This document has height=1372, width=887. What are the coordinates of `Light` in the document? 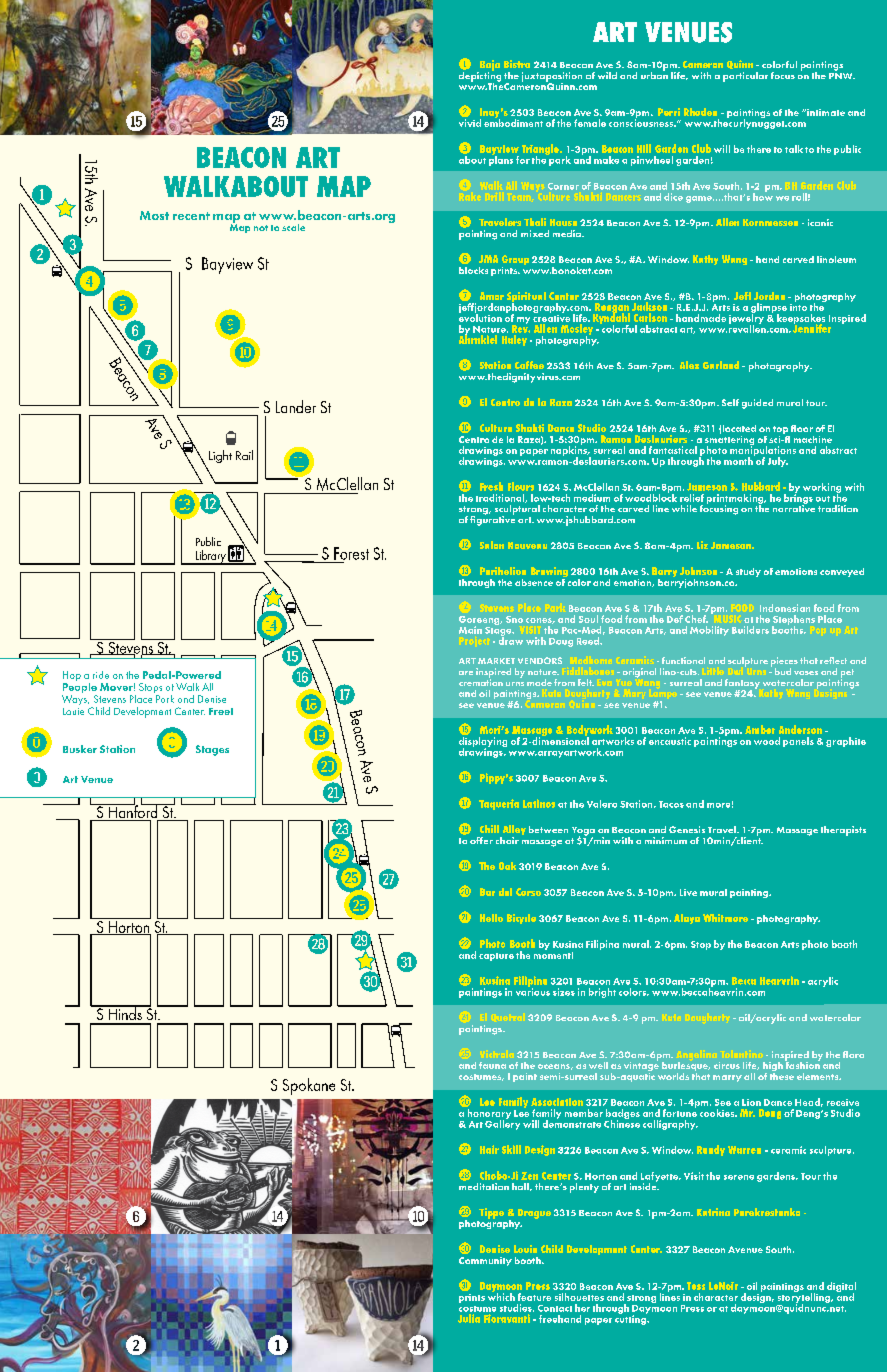 It's located at (220, 456).
